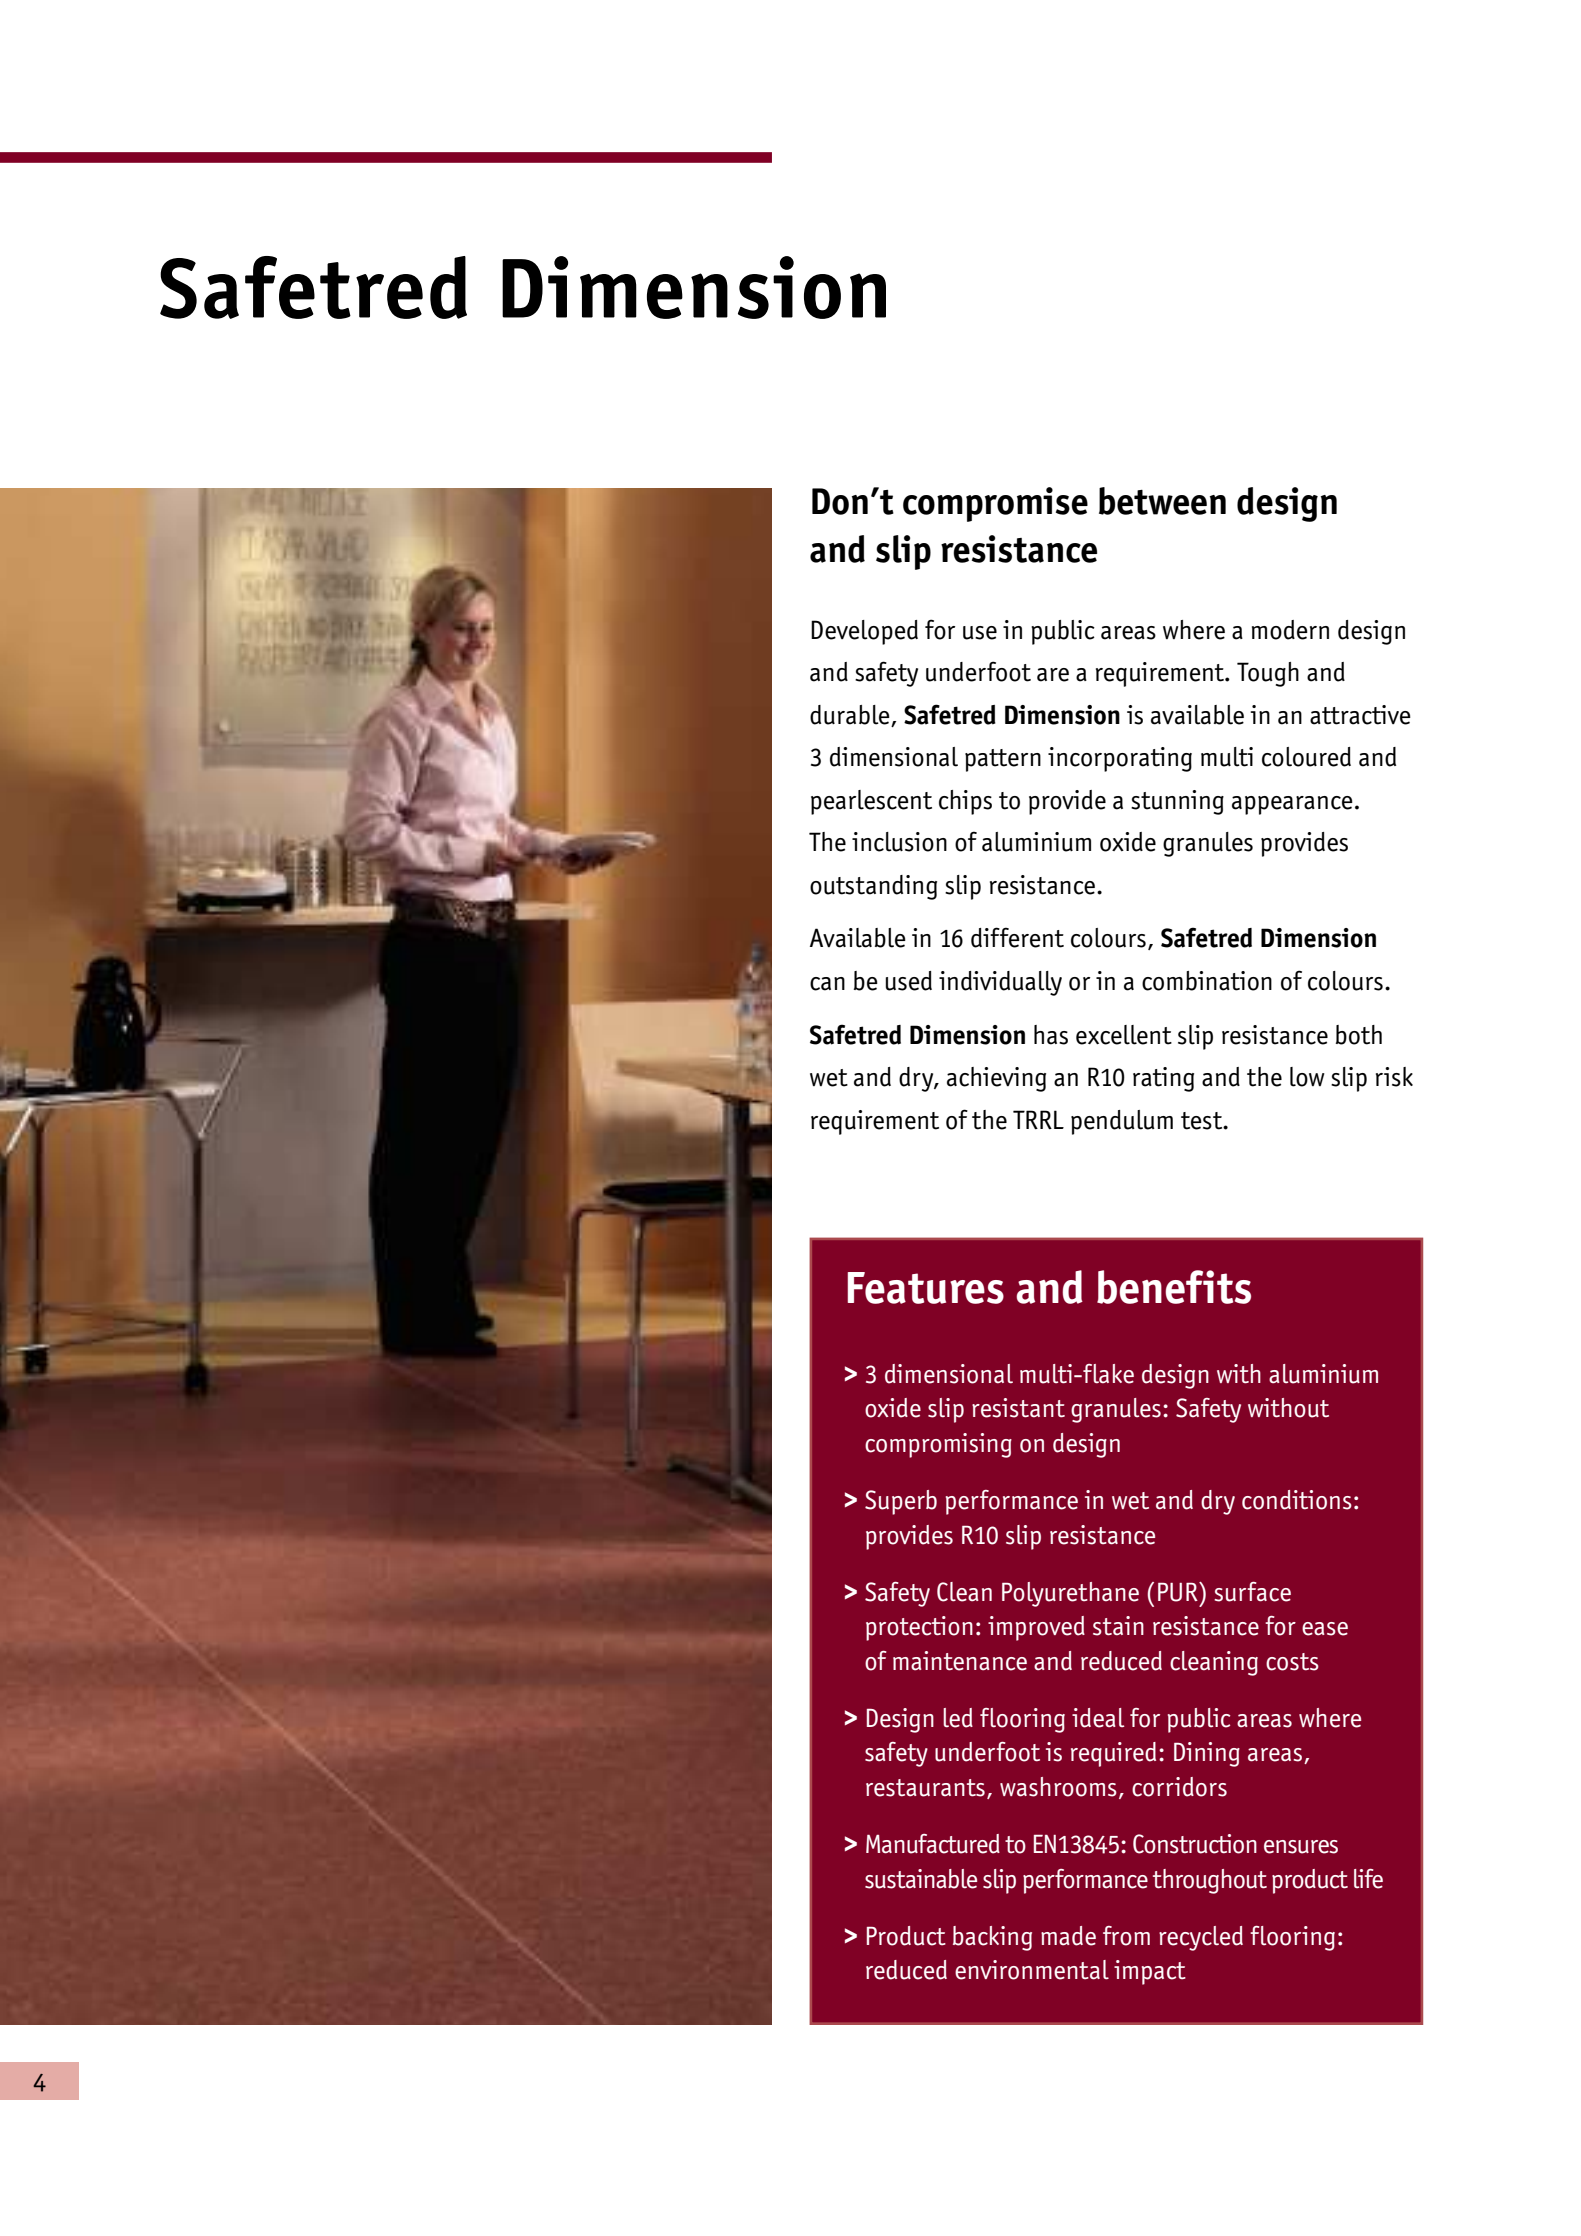 The width and height of the page is (1581, 2236). What do you see at coordinates (1177, 802) in the page?
I see `stunning` at bounding box center [1177, 802].
